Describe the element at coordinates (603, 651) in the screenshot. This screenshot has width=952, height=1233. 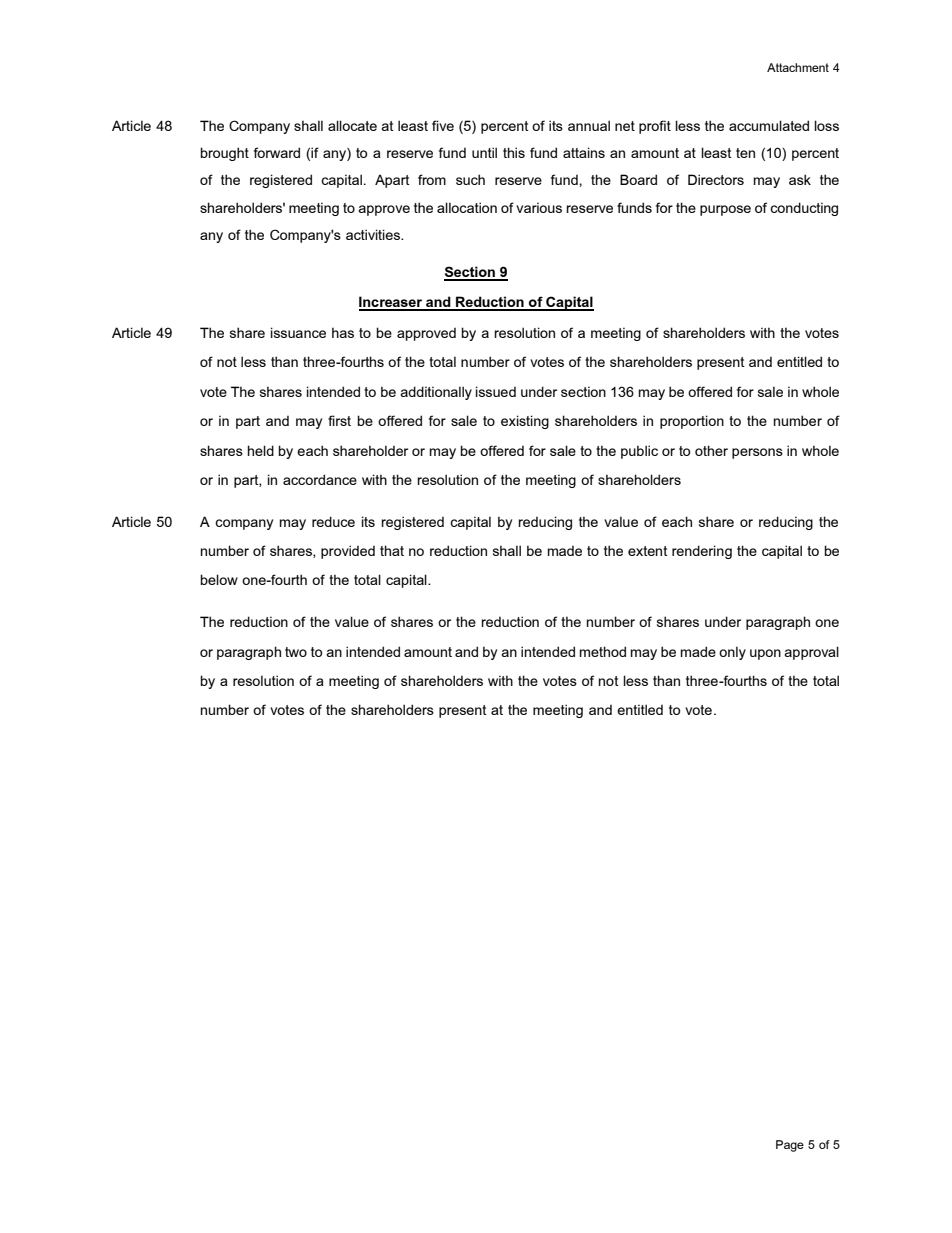
I see `method` at that location.
